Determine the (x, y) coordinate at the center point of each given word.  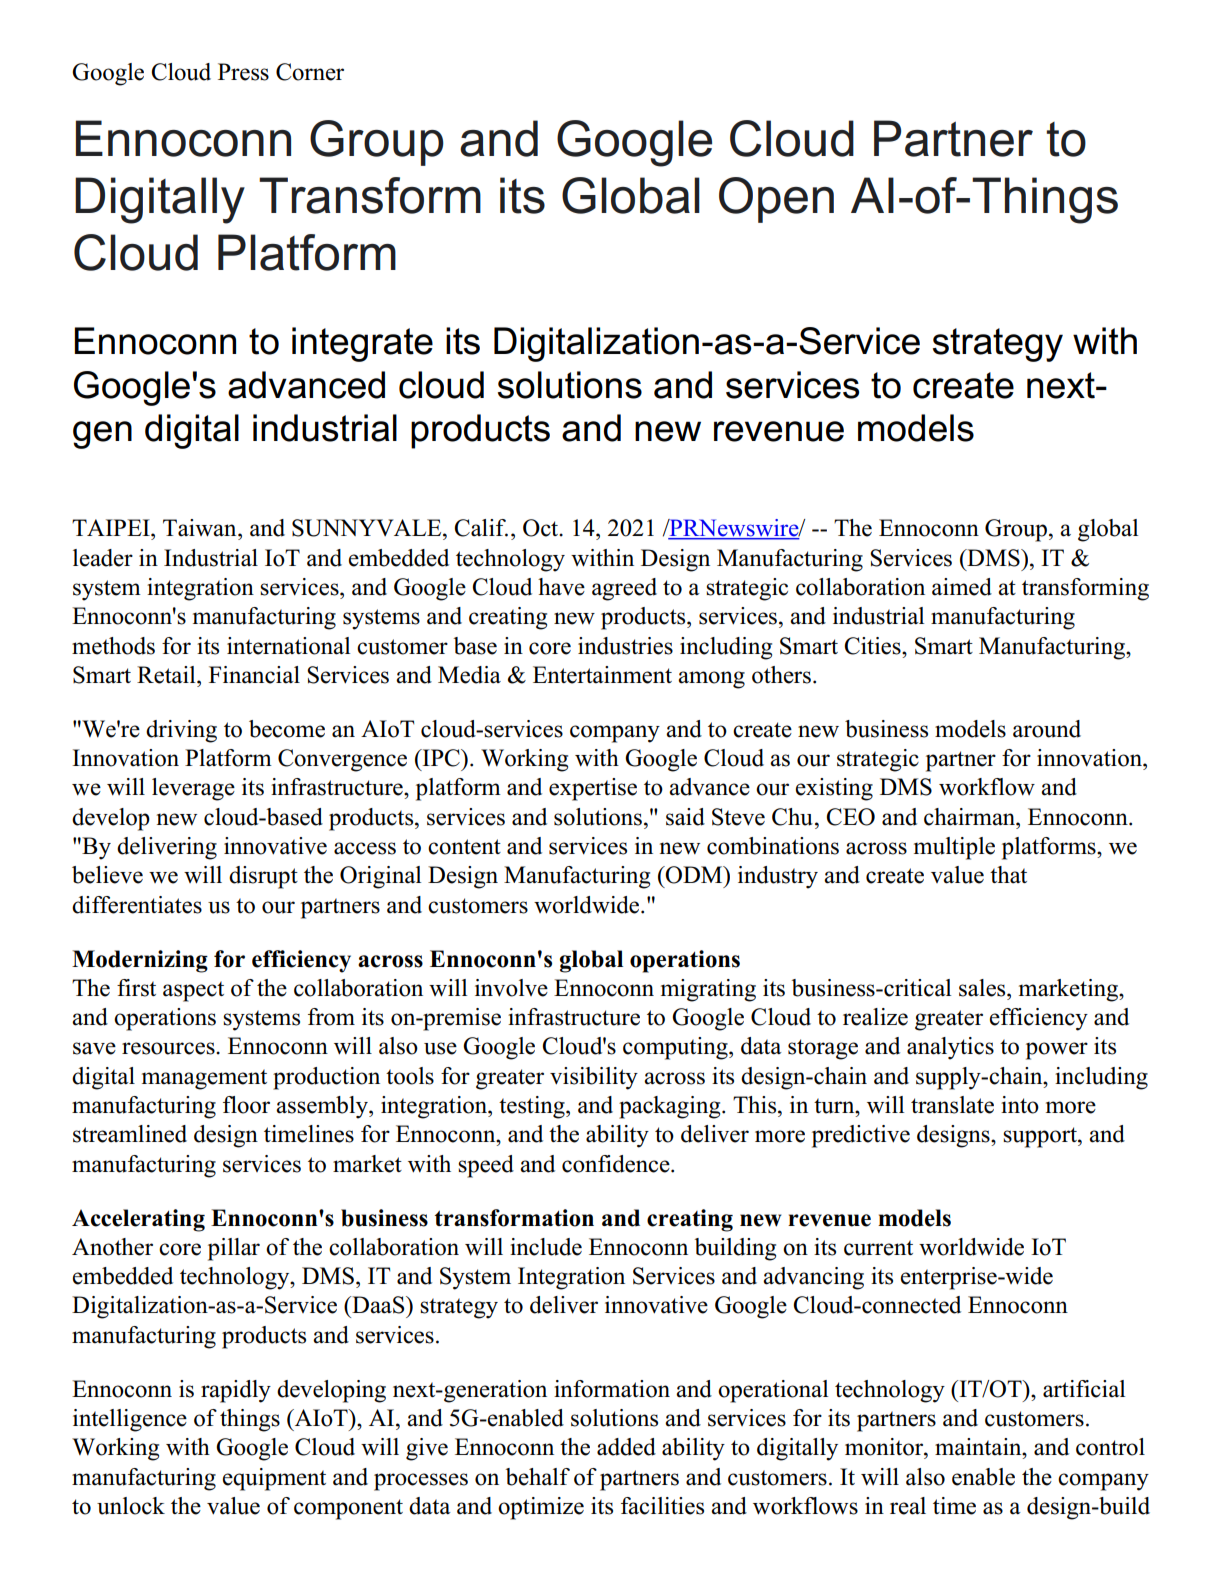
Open (776, 200)
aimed (962, 587)
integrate (362, 344)
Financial (254, 675)
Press (243, 72)
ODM (694, 875)
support (1041, 1137)
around (1047, 729)
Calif (481, 528)
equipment (274, 1479)
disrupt (263, 877)
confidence (617, 1164)
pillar (234, 1249)
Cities (873, 646)
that (1008, 875)
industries (625, 646)
